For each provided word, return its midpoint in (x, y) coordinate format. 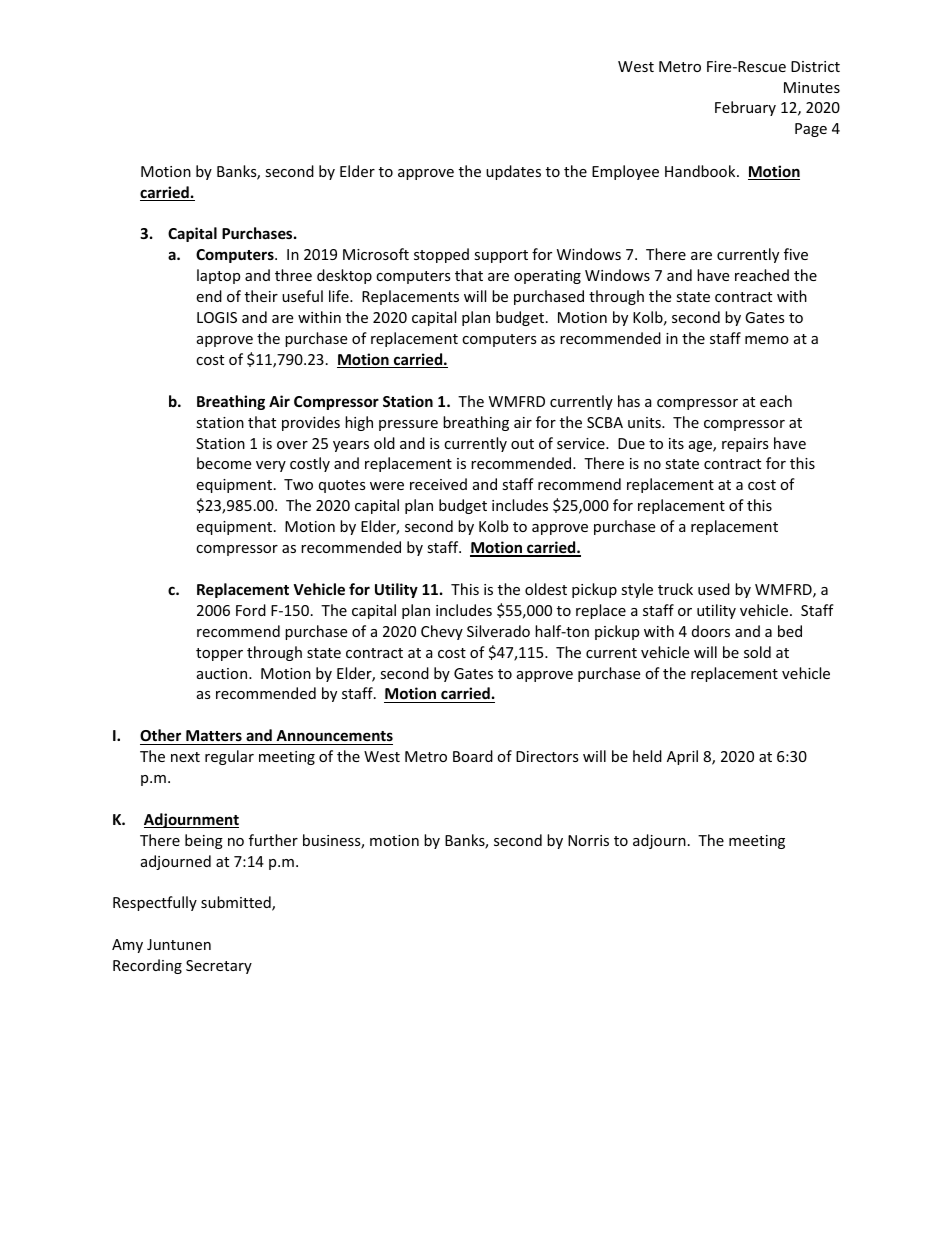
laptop (218, 276)
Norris (588, 840)
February (745, 108)
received (438, 484)
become (224, 463)
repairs (745, 445)
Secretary (219, 967)
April (682, 757)
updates (513, 172)
